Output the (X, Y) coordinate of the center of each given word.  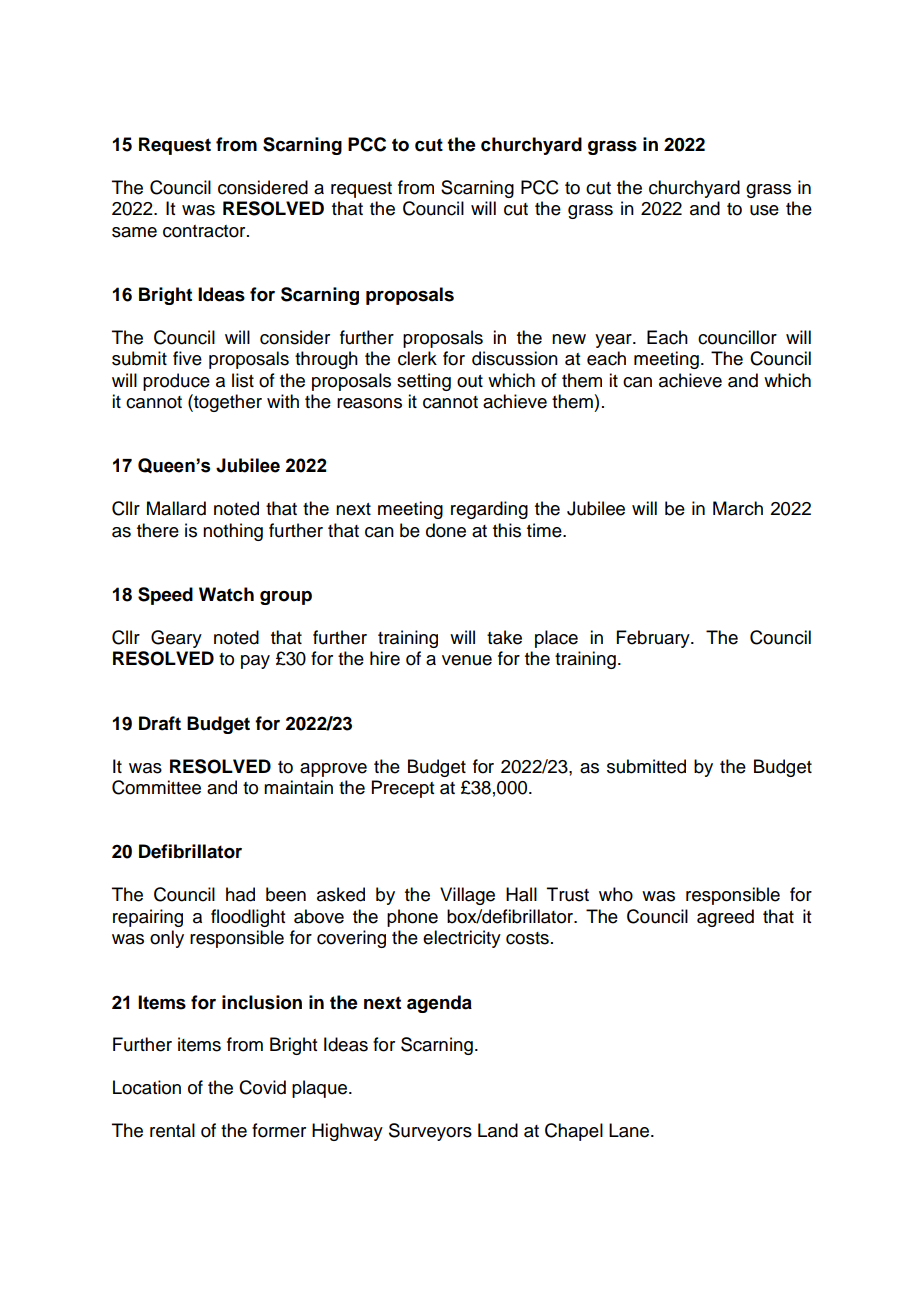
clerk (417, 358)
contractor (205, 231)
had (240, 894)
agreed (725, 918)
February (654, 639)
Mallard (176, 508)
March (738, 508)
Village (467, 896)
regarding (489, 510)
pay (255, 662)
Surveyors (430, 1132)
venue (467, 660)
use (764, 210)
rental (172, 1130)
